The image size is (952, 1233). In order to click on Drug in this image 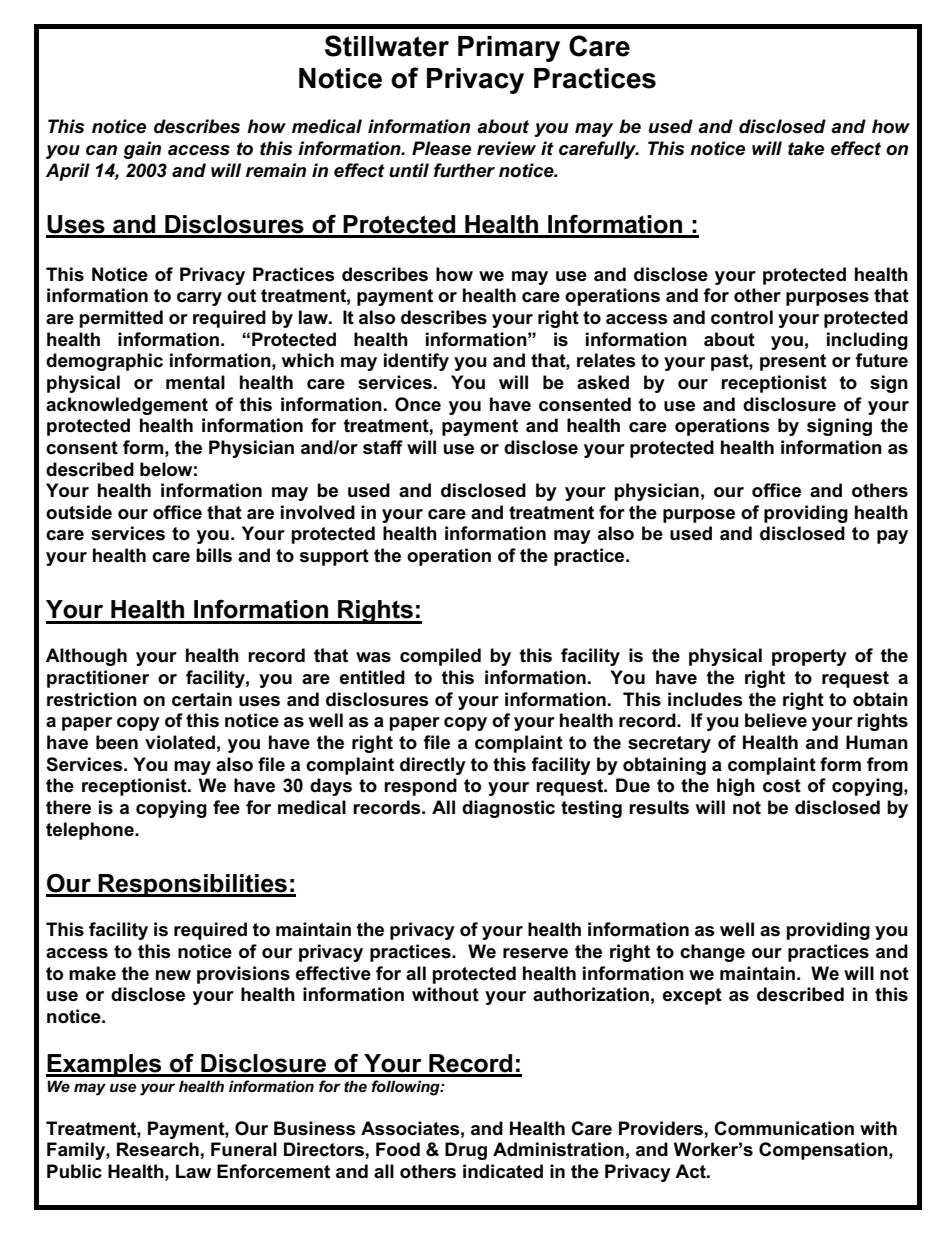, I will do `click(466, 1151)`.
